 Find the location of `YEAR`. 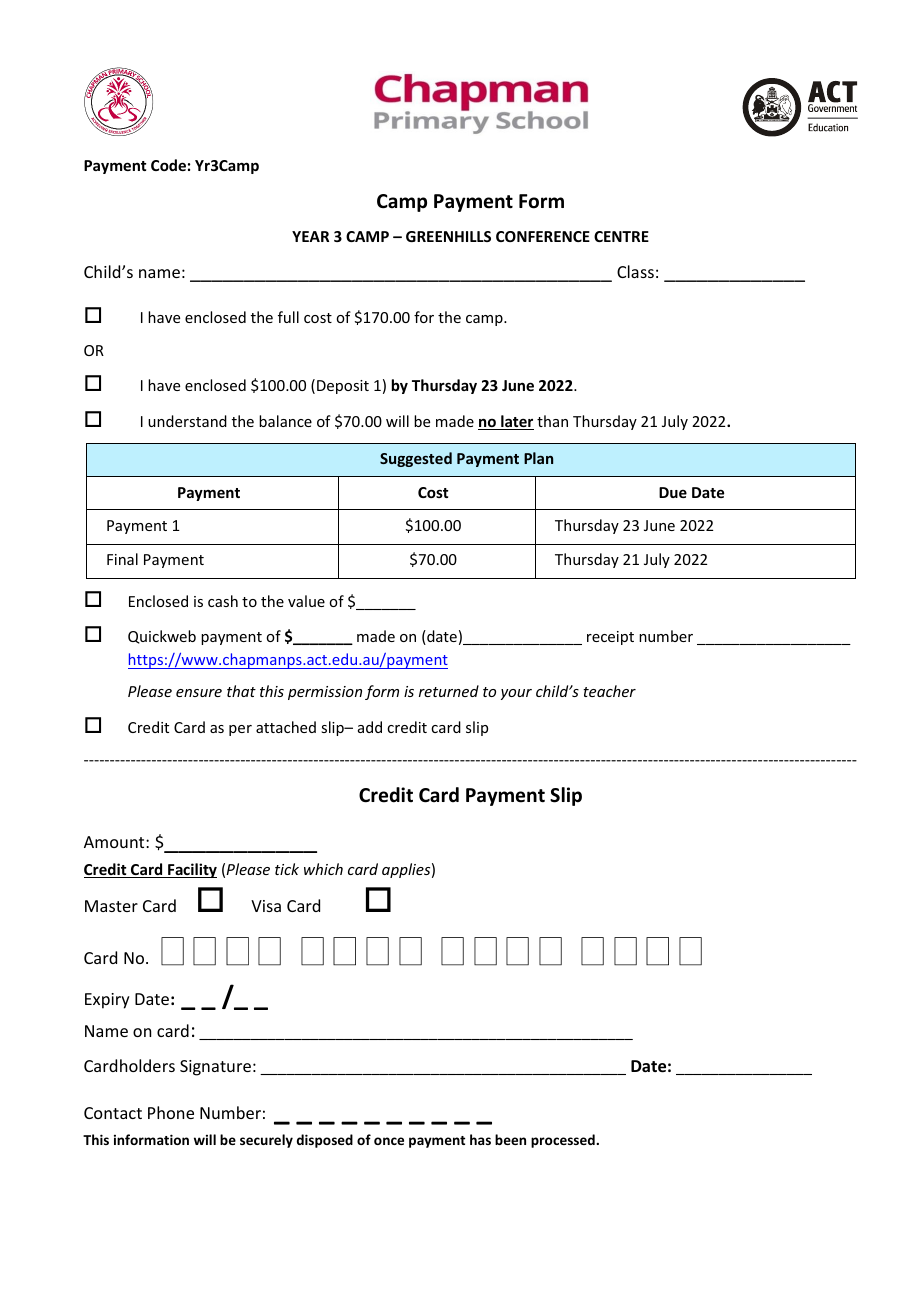

YEAR is located at coordinates (310, 236).
